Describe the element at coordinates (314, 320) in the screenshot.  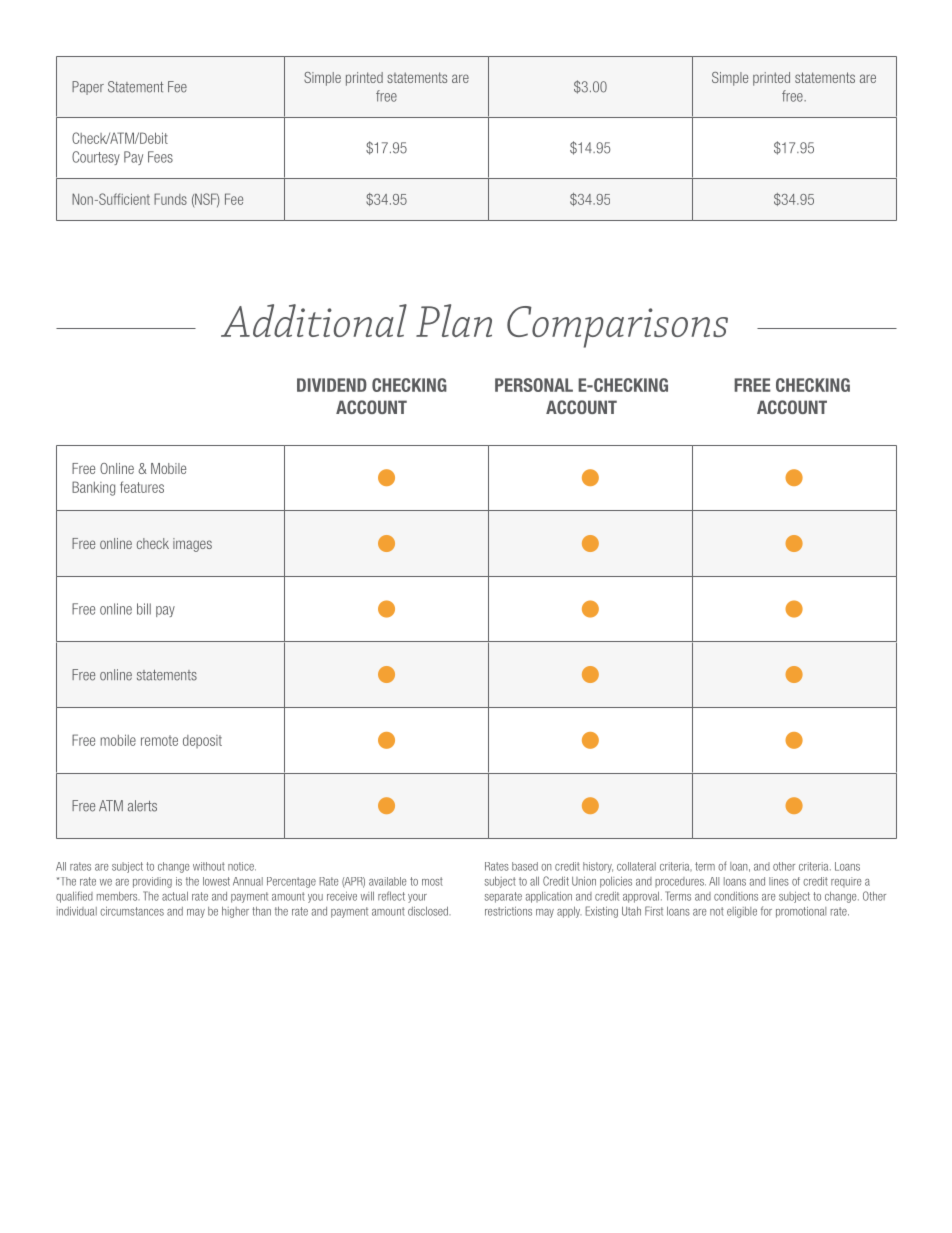
I see `Additional` at that location.
